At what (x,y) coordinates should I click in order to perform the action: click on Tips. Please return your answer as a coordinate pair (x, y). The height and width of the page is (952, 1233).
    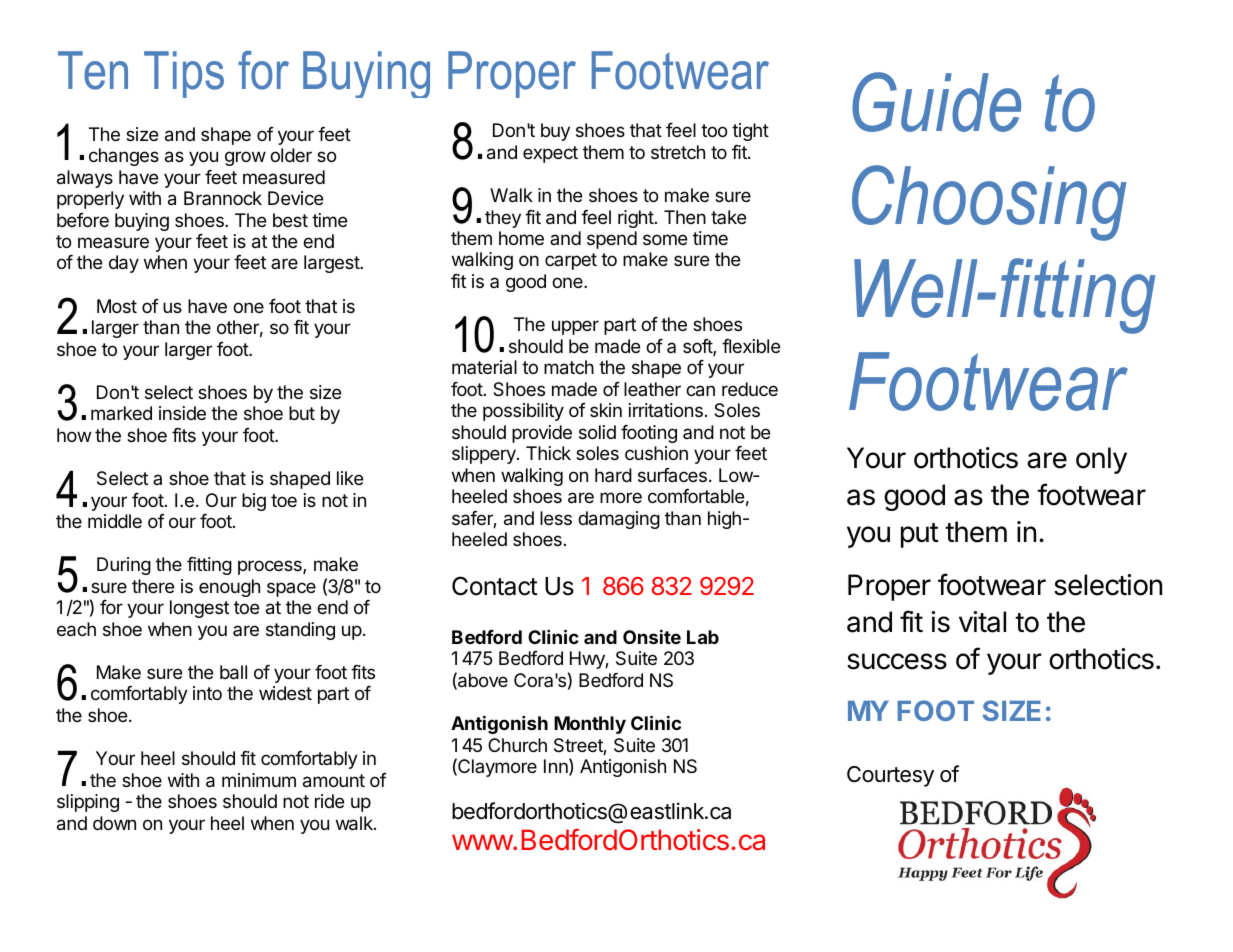
    Looking at the image, I should click on (184, 74).
